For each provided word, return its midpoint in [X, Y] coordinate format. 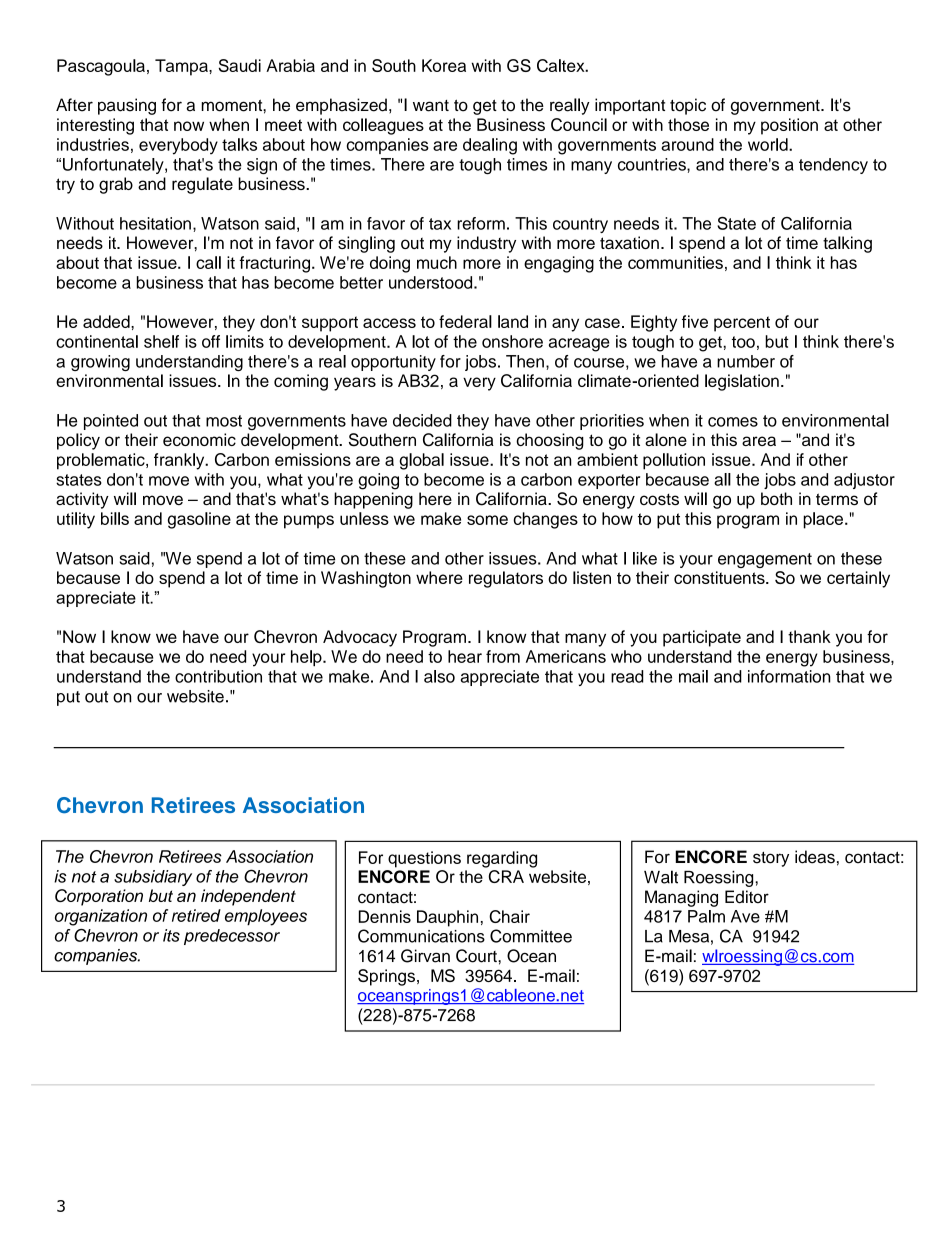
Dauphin [447, 918]
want [431, 106]
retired [196, 915]
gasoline [199, 520]
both [776, 498]
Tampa [182, 67]
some [487, 520]
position [789, 126]
